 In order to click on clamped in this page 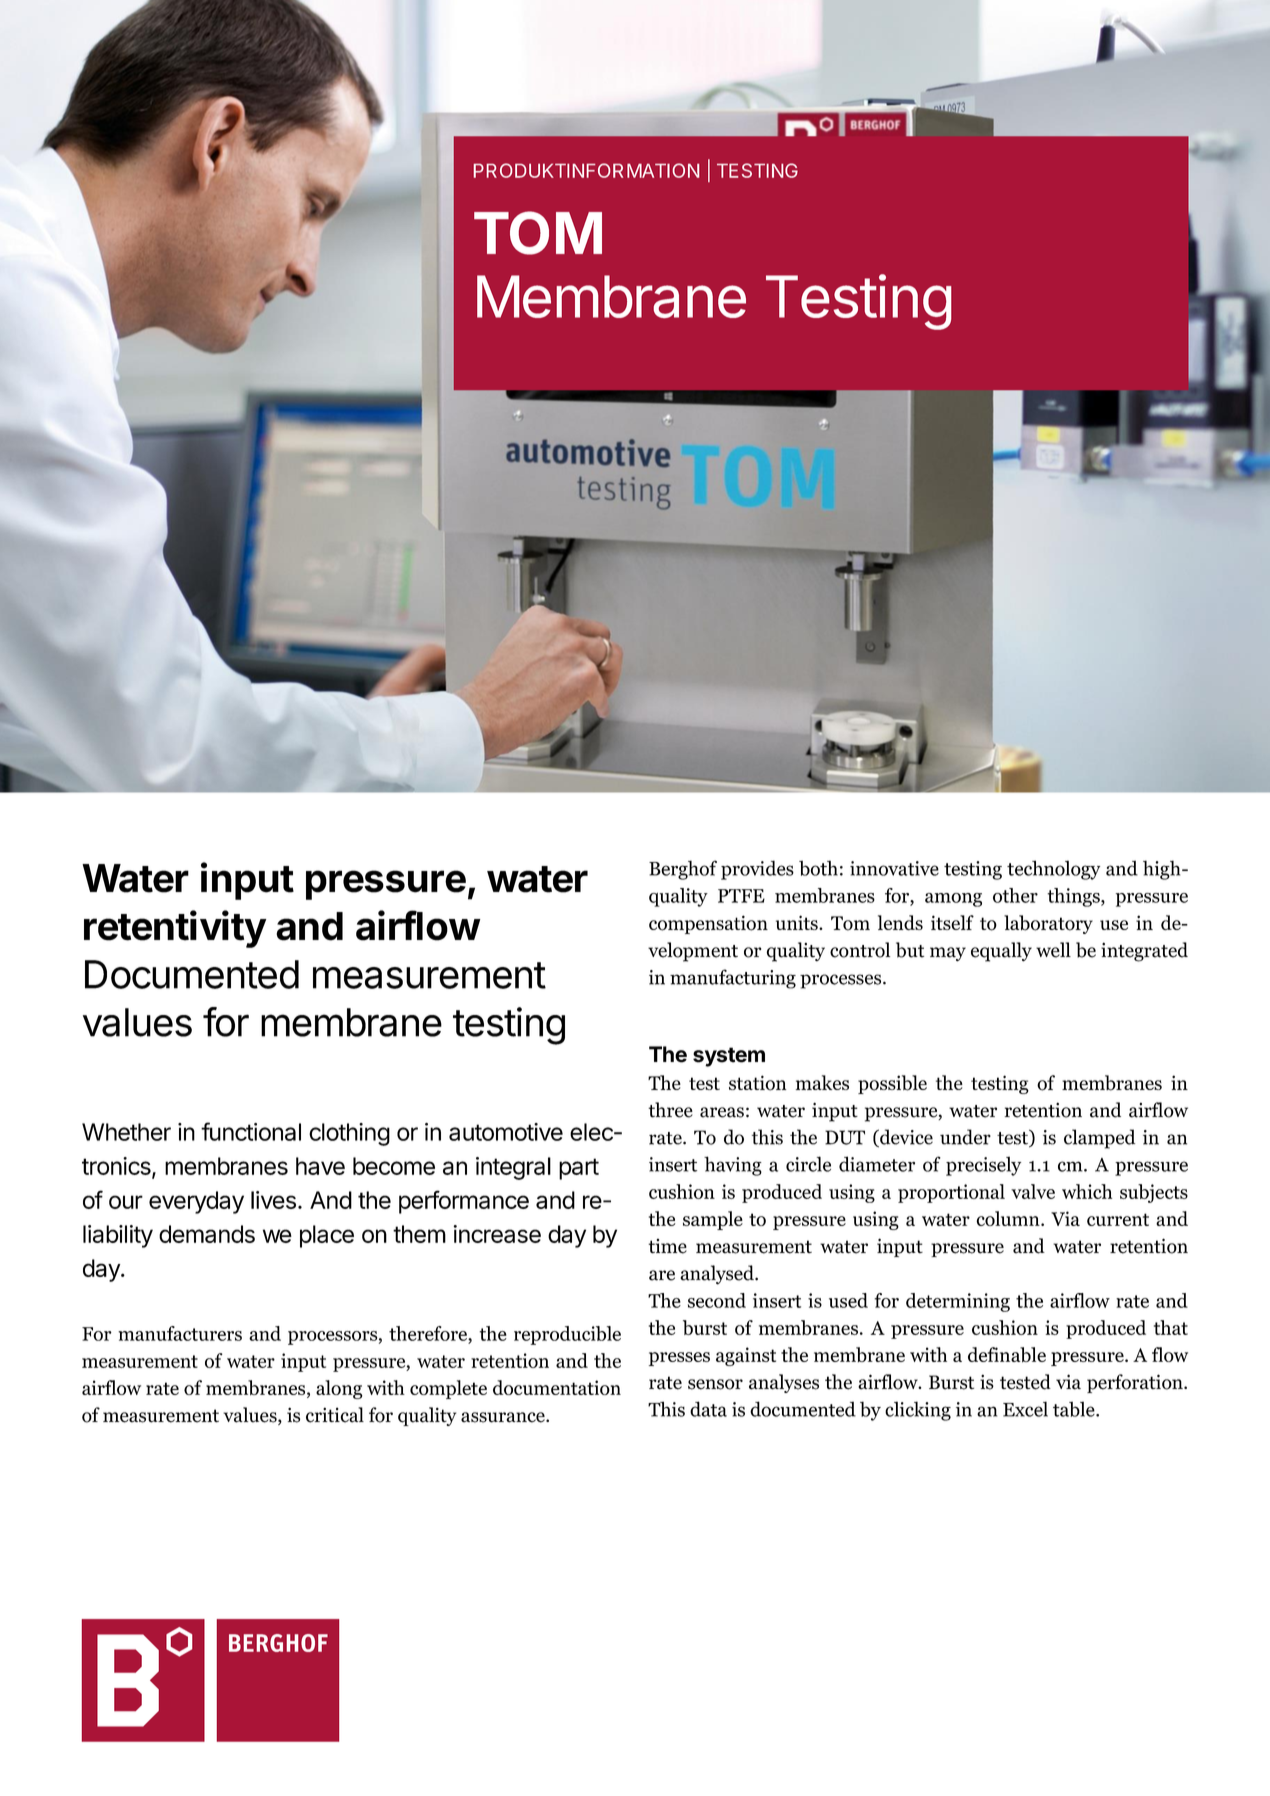, I will do `click(1099, 1139)`.
